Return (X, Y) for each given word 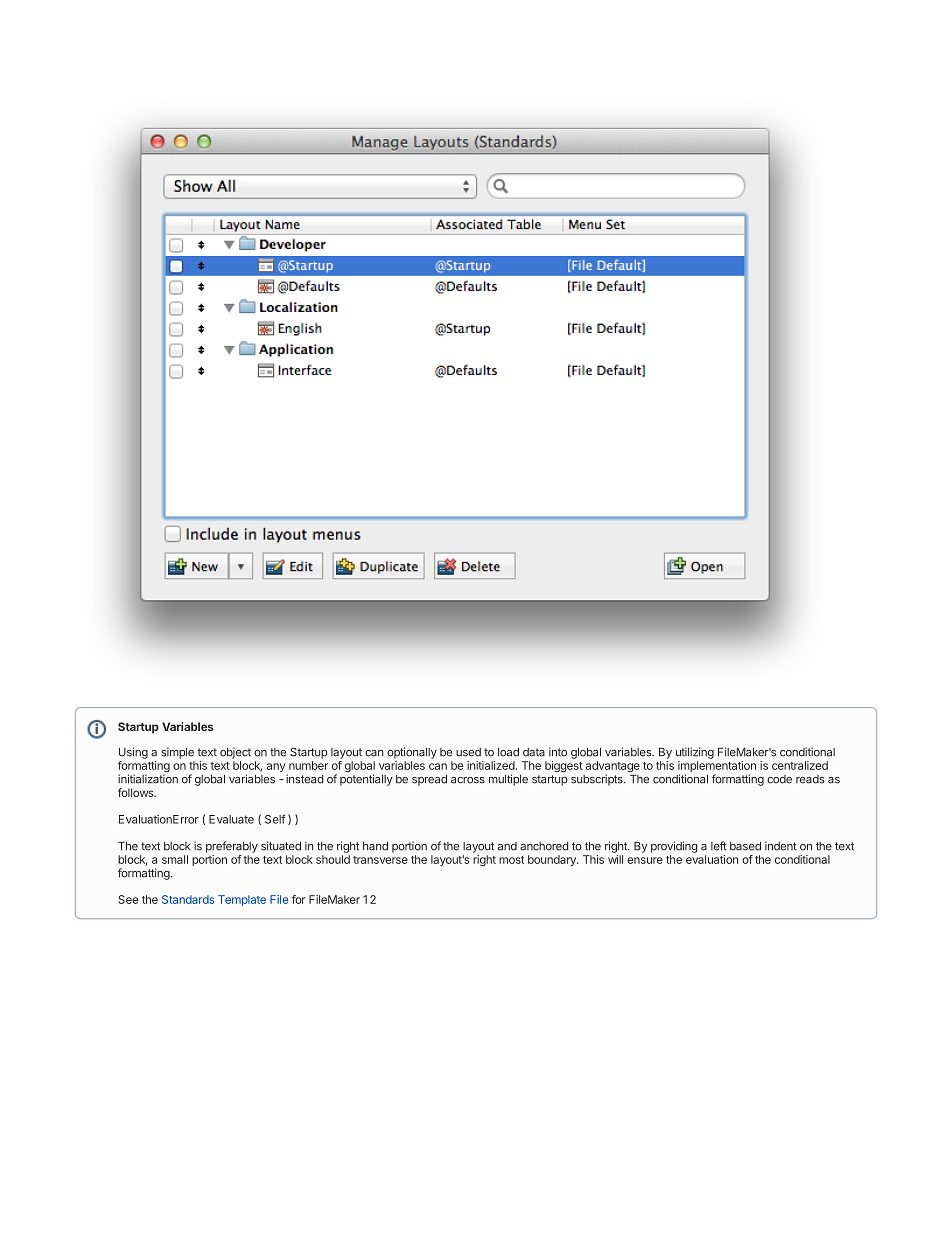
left (719, 846)
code (779, 779)
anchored (544, 846)
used (468, 752)
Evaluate (231, 819)
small (175, 859)
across (468, 780)
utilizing (695, 753)
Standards (188, 899)
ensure (645, 860)
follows (137, 792)
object (235, 753)
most (511, 860)
